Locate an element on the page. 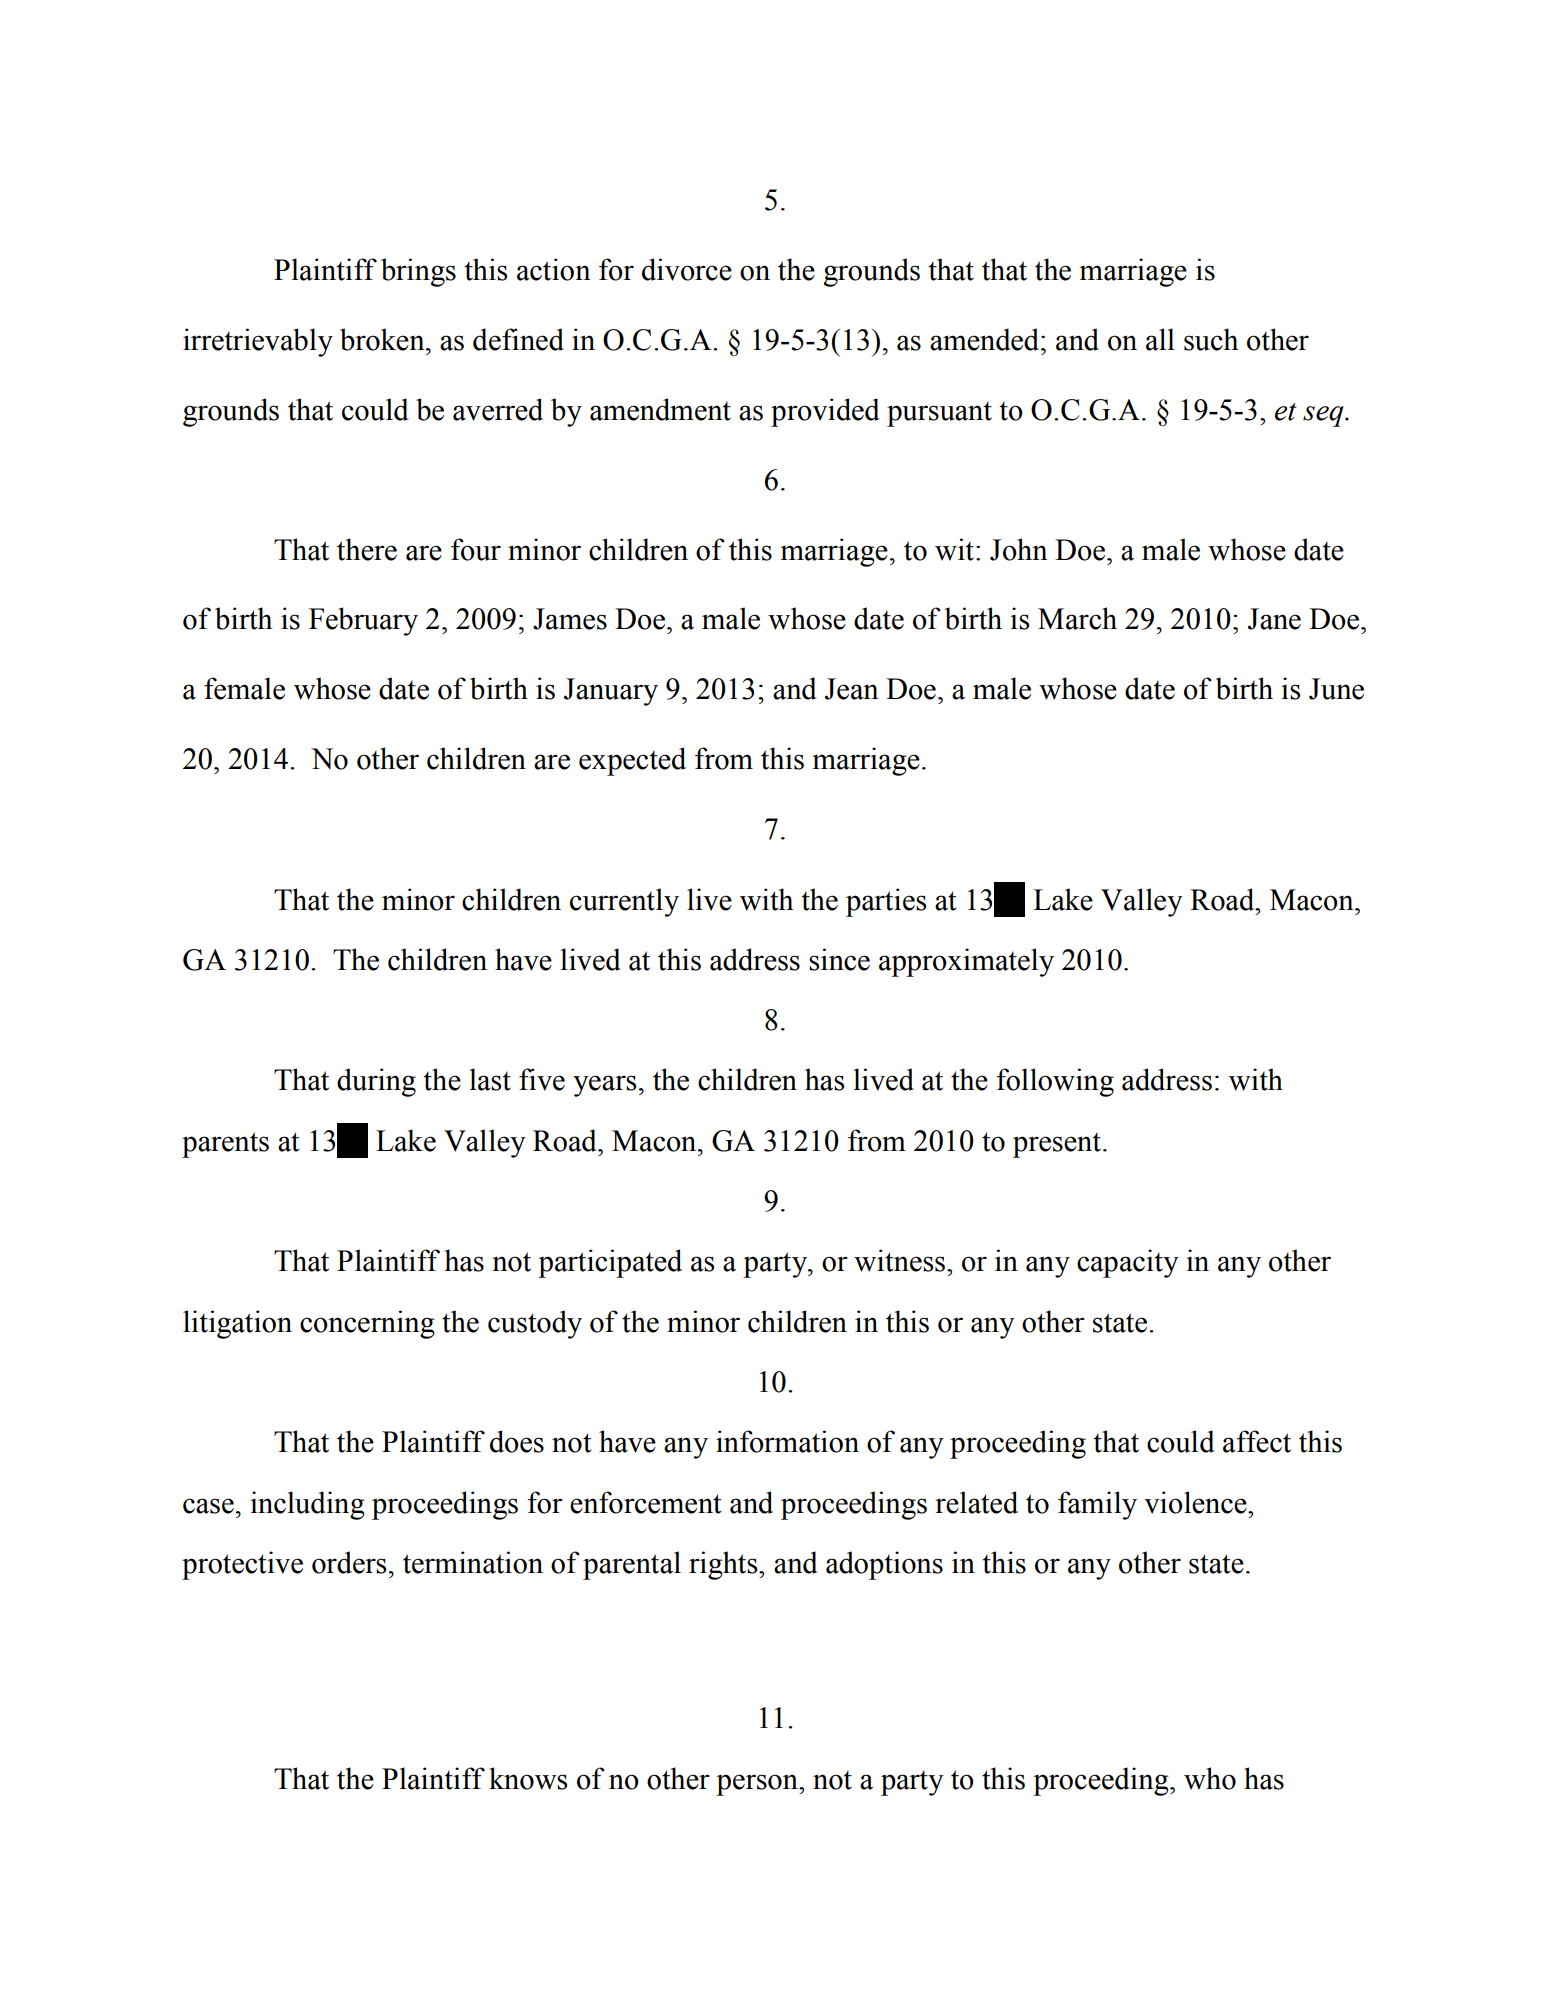 This document has height=2007, width=1551. witness is located at coordinates (899, 1260).
